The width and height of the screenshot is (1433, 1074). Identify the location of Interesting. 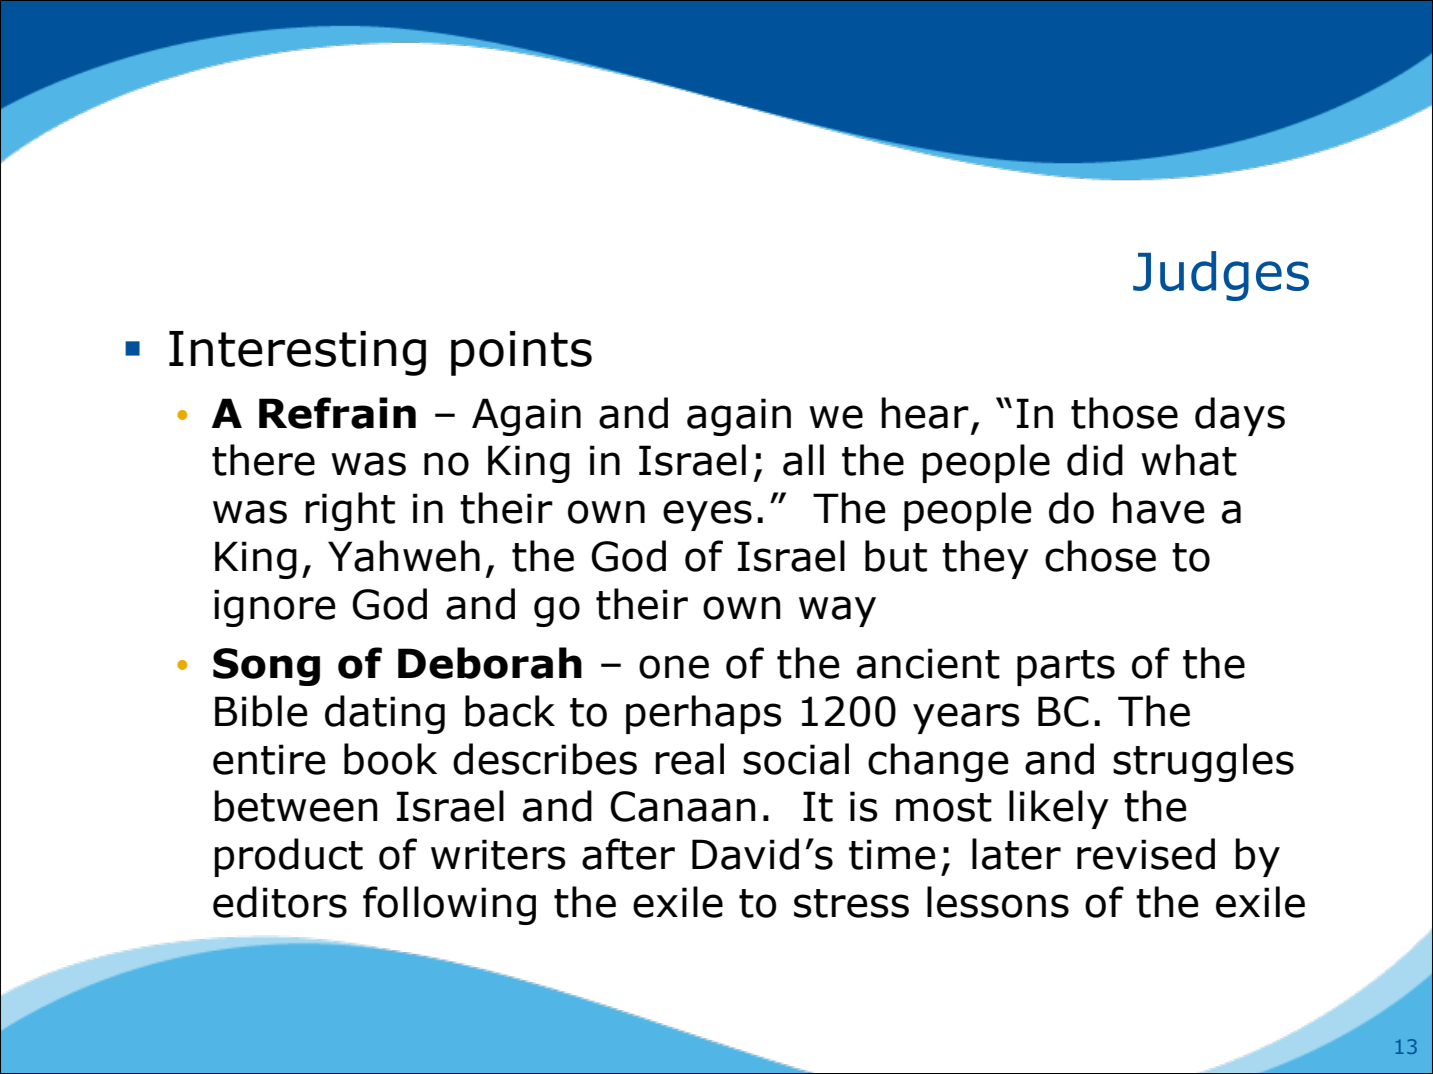
(297, 353).
